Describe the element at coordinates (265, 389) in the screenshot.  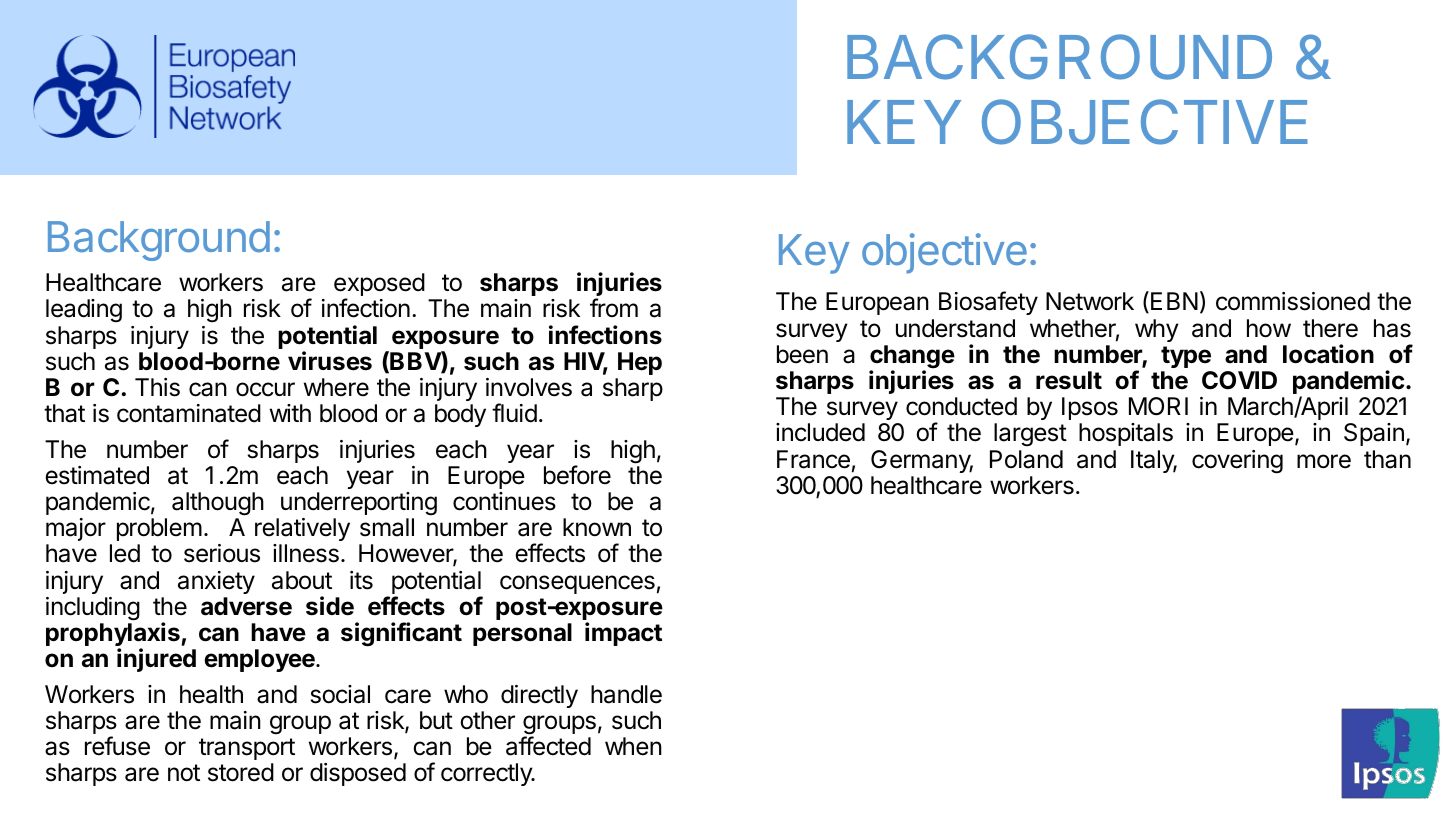
I see `occur` at that location.
